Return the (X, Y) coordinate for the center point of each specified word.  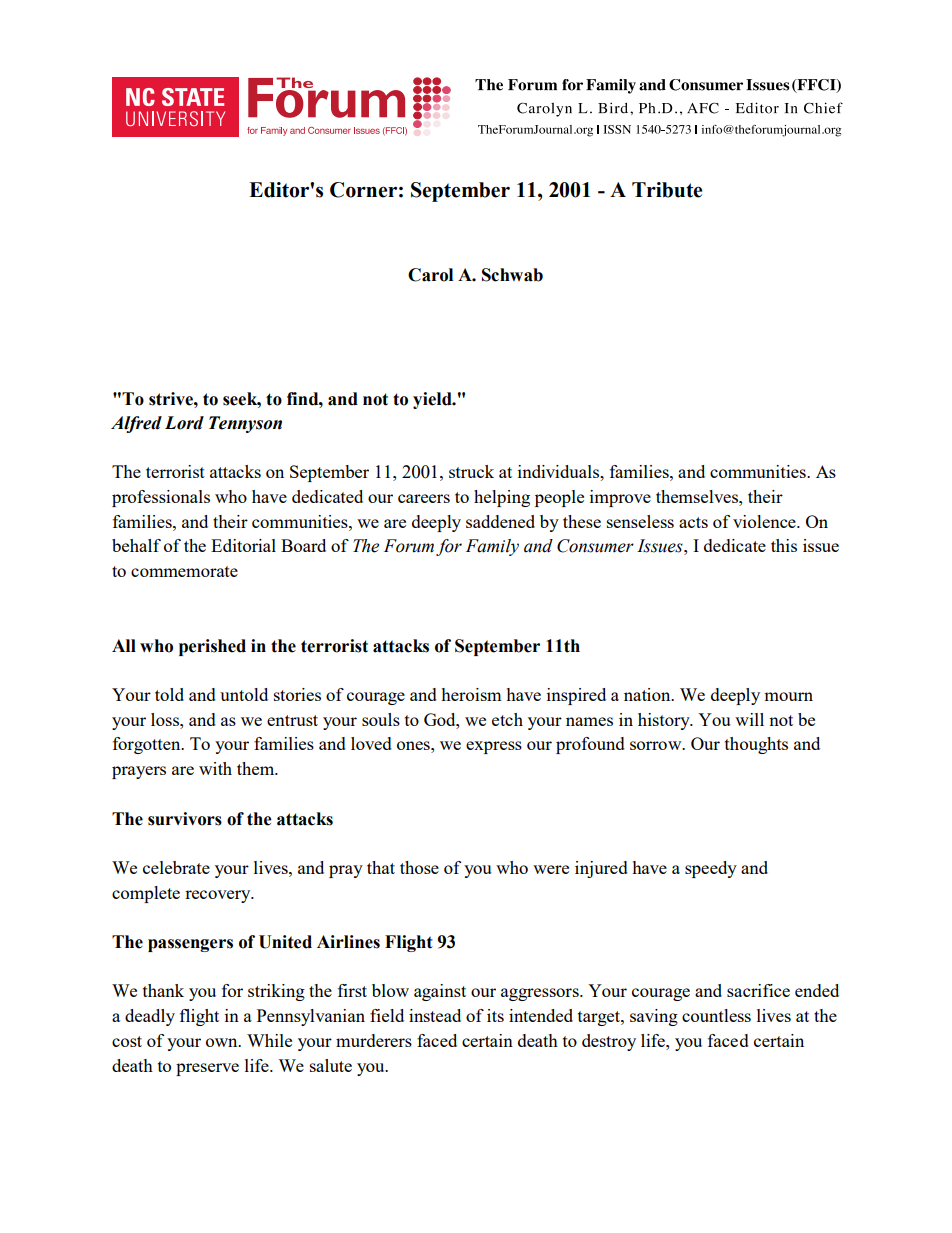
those (419, 867)
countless (716, 1015)
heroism (471, 694)
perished (212, 647)
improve (620, 498)
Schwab (512, 275)
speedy (711, 869)
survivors (185, 819)
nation (648, 694)
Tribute (667, 190)
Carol (430, 275)
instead (435, 1015)
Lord (184, 423)
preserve (207, 1069)
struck (471, 471)
